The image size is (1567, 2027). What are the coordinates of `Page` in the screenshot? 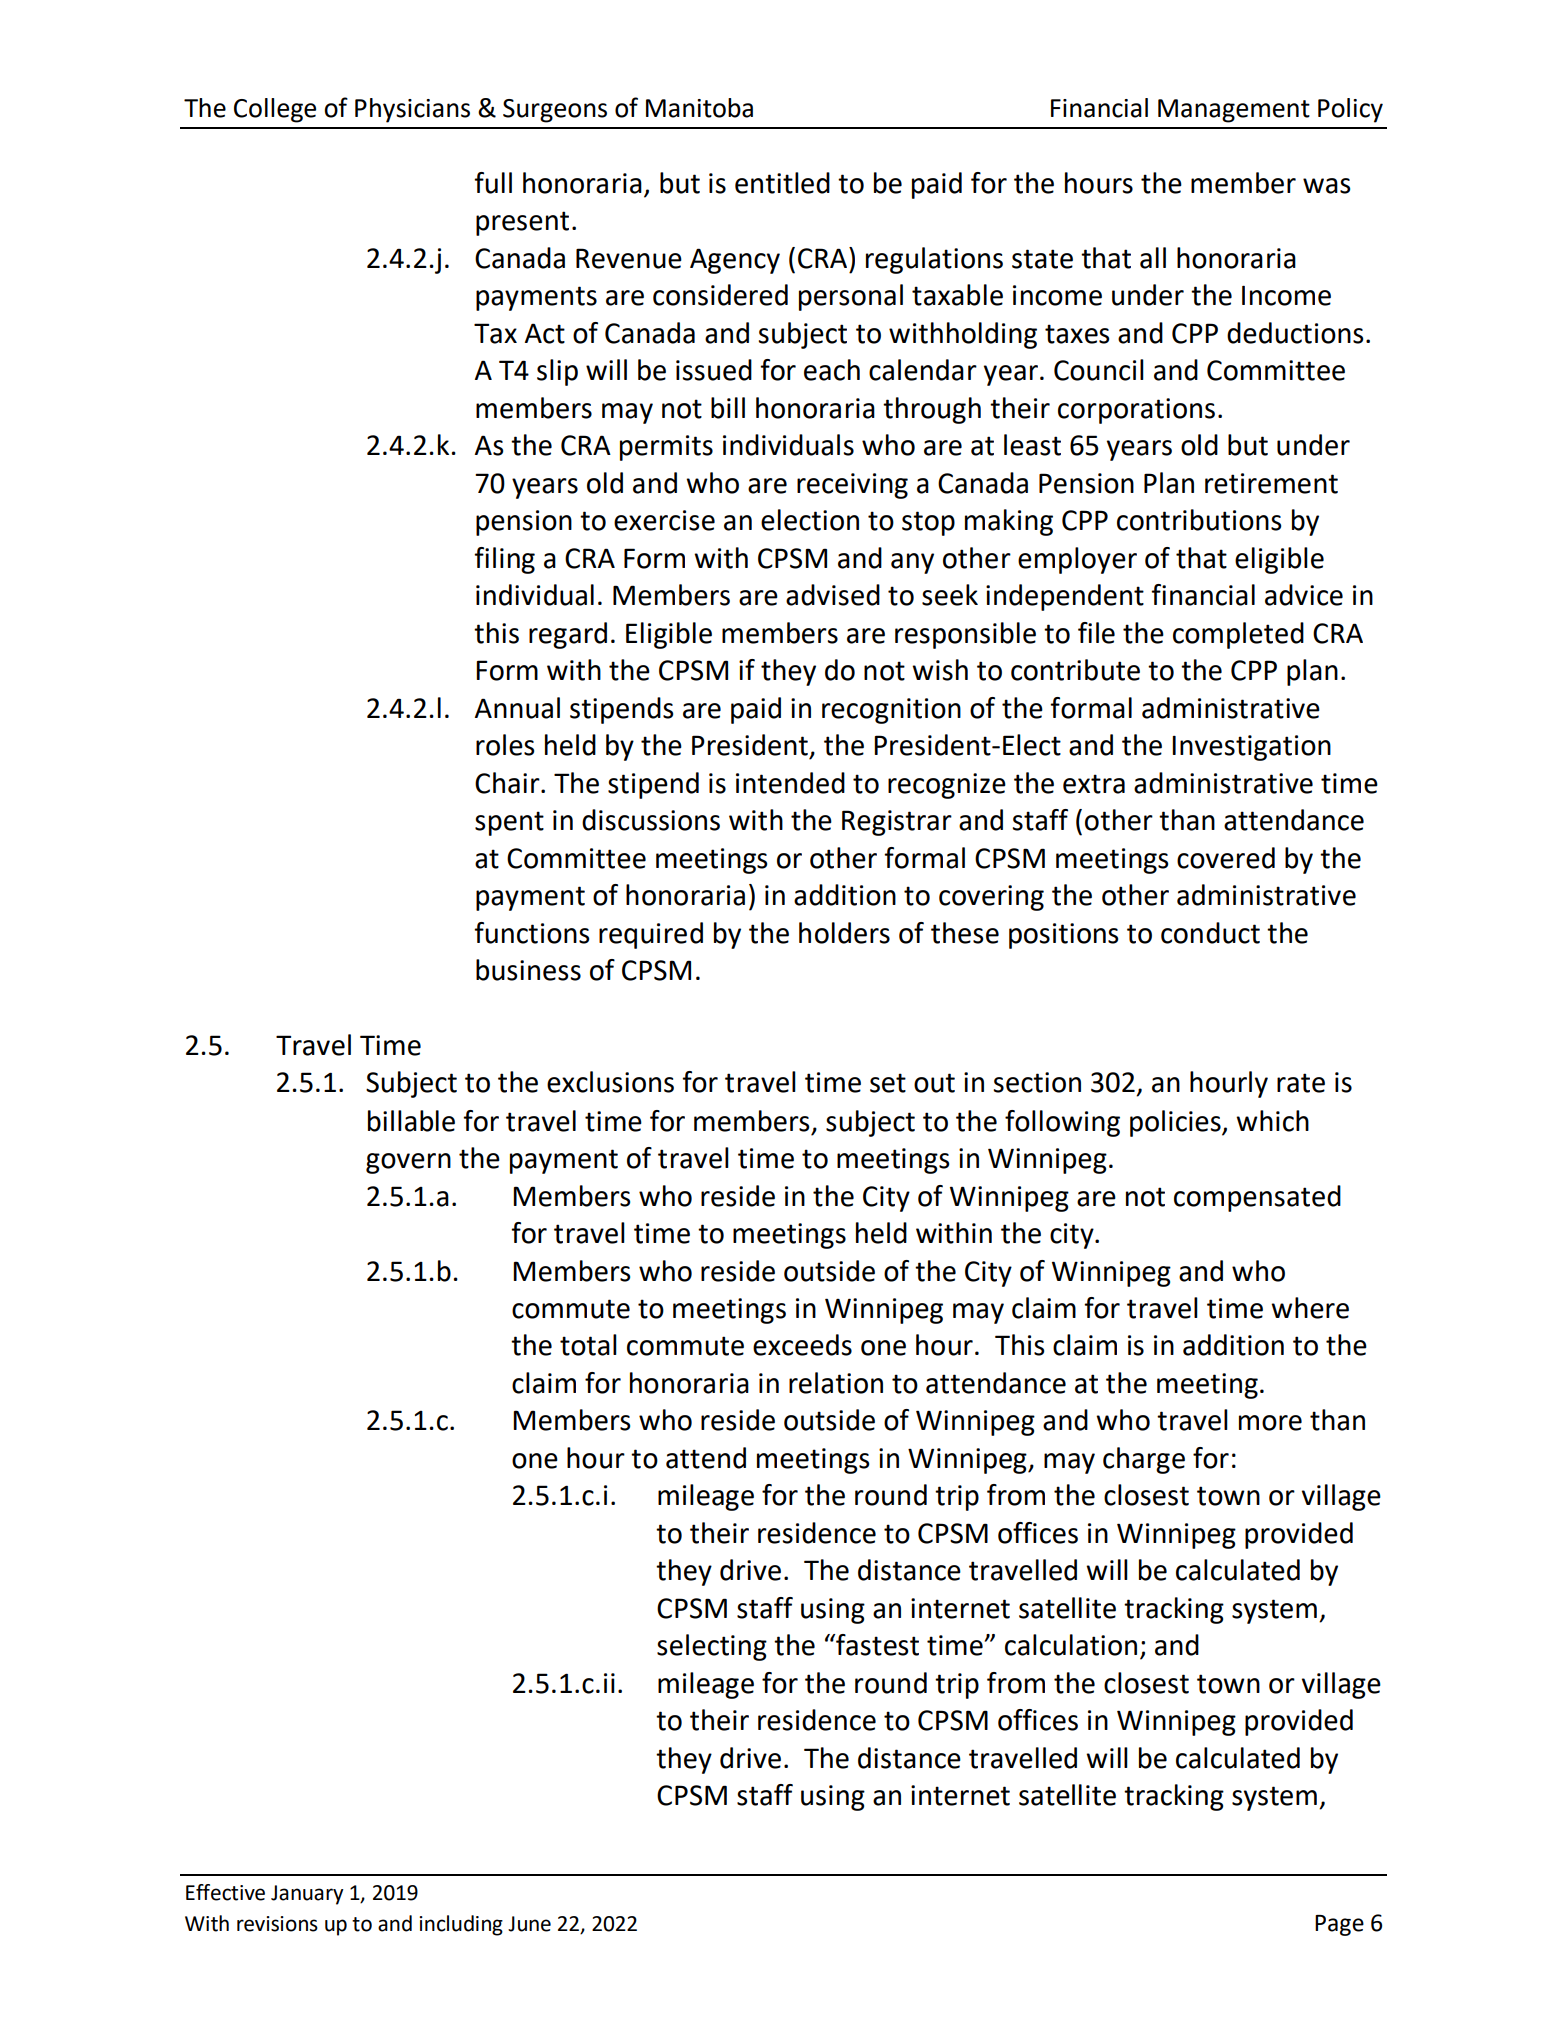 It's located at (1339, 1925).
